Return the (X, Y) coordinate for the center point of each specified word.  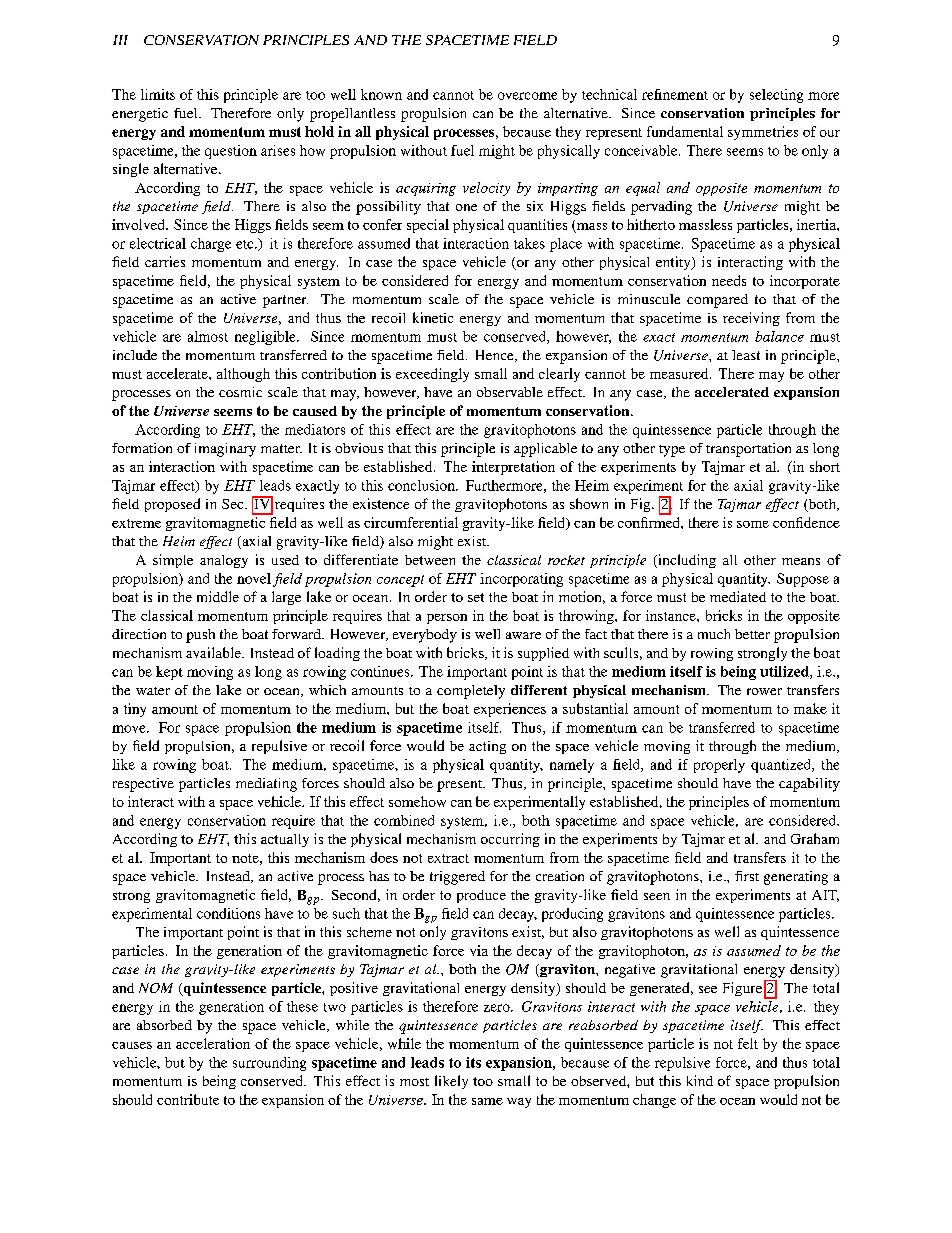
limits (158, 94)
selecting (776, 96)
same (487, 1101)
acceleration (213, 1043)
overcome (527, 96)
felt (748, 1043)
